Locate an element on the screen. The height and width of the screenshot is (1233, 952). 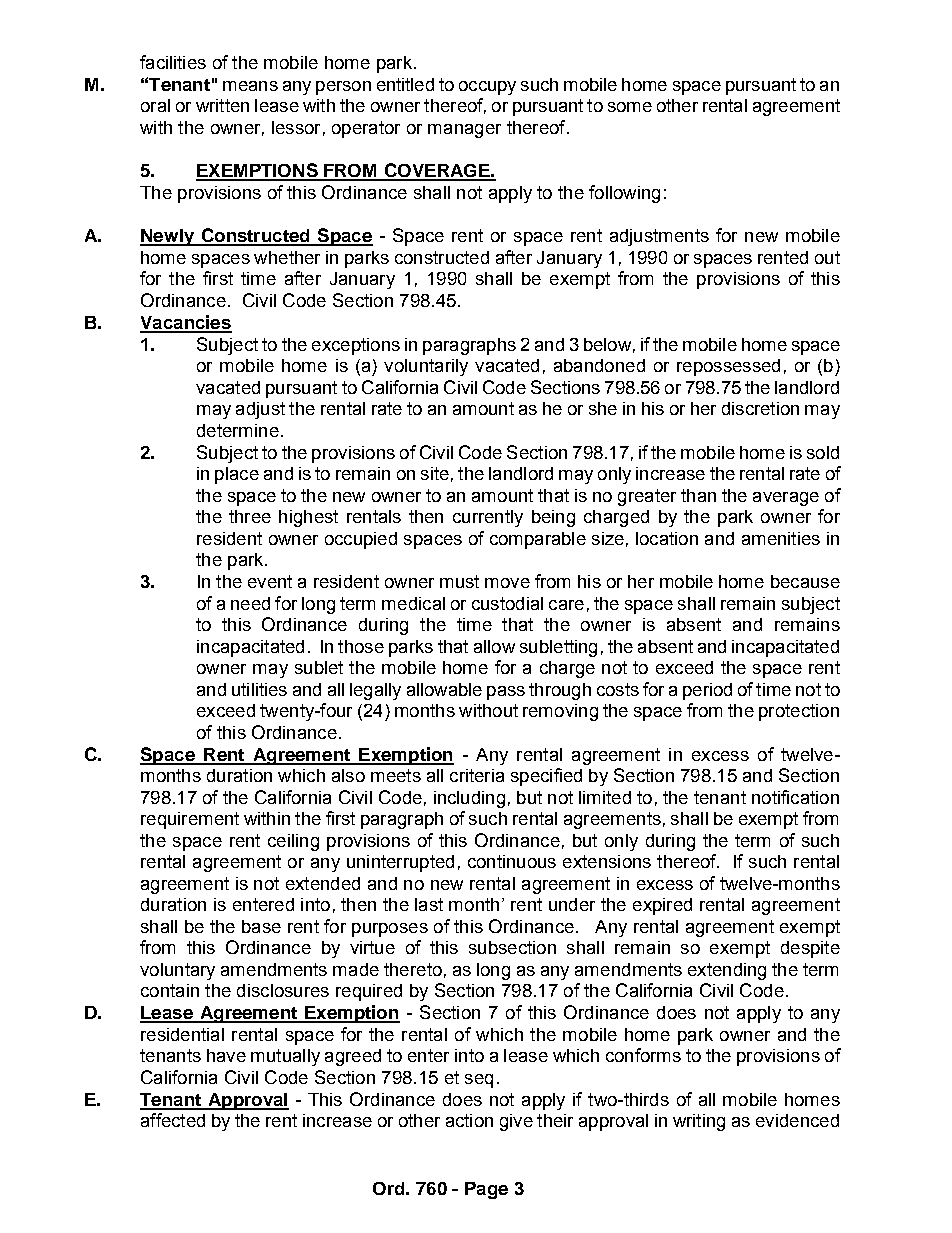
written is located at coordinates (222, 105).
